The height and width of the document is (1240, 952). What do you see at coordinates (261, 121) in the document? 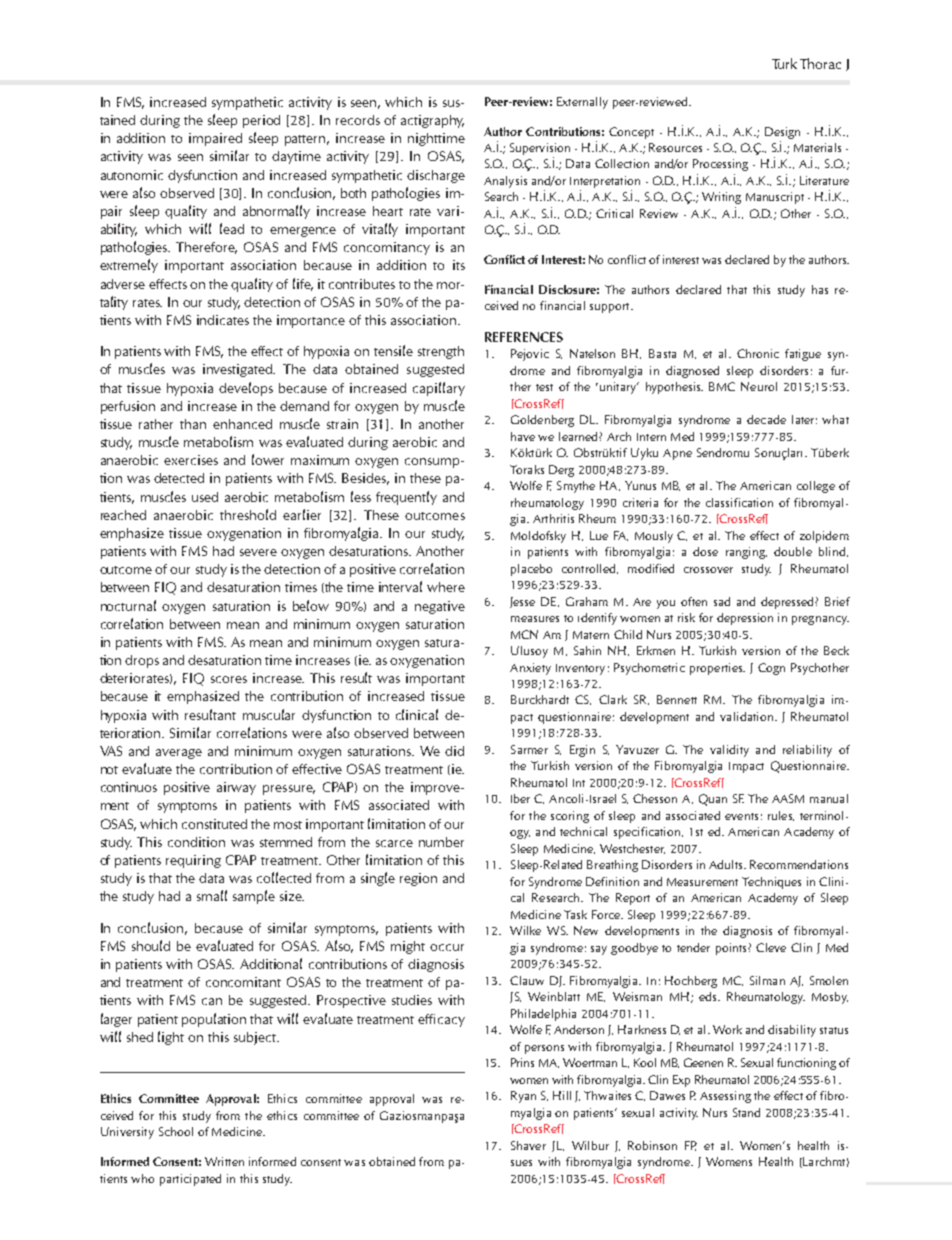
I see `period` at bounding box center [261, 121].
